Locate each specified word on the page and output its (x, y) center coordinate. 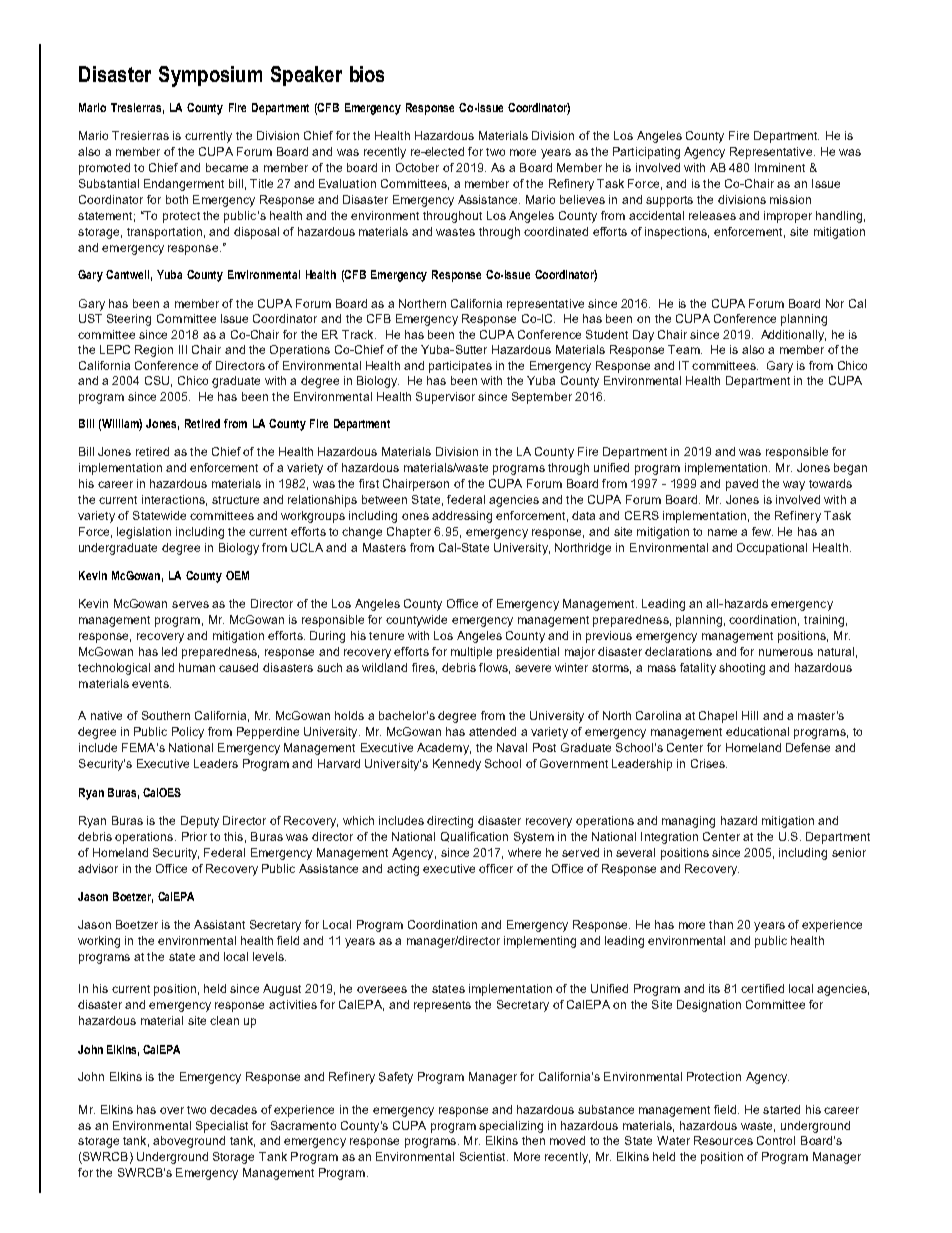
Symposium (210, 76)
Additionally (793, 336)
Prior (194, 836)
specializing (511, 1127)
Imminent (780, 167)
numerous (786, 652)
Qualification (474, 837)
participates (460, 367)
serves (190, 604)
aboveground (189, 1142)
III (183, 349)
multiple (471, 653)
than (721, 924)
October (417, 167)
